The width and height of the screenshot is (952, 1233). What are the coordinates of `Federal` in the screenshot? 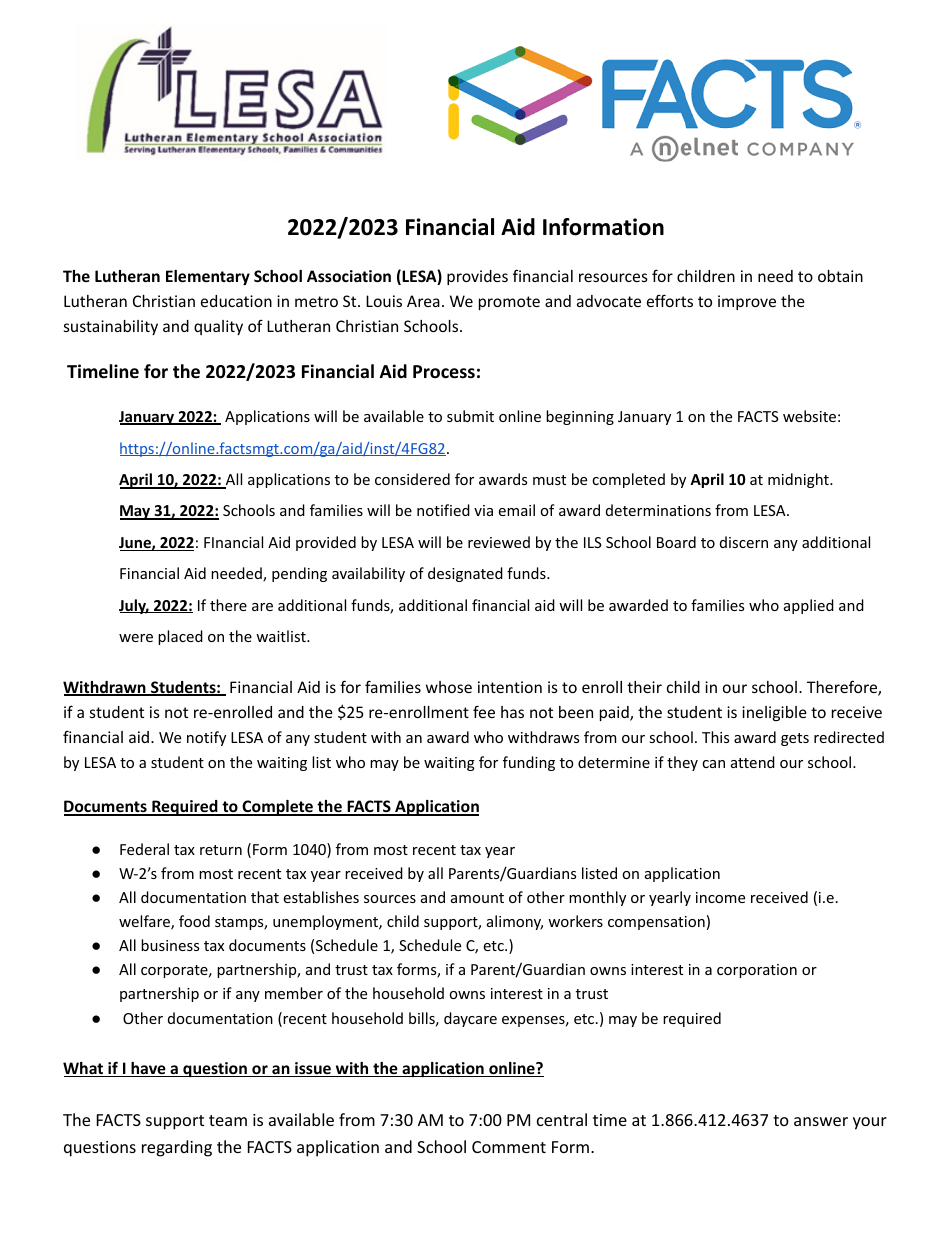 It's located at (144, 849).
